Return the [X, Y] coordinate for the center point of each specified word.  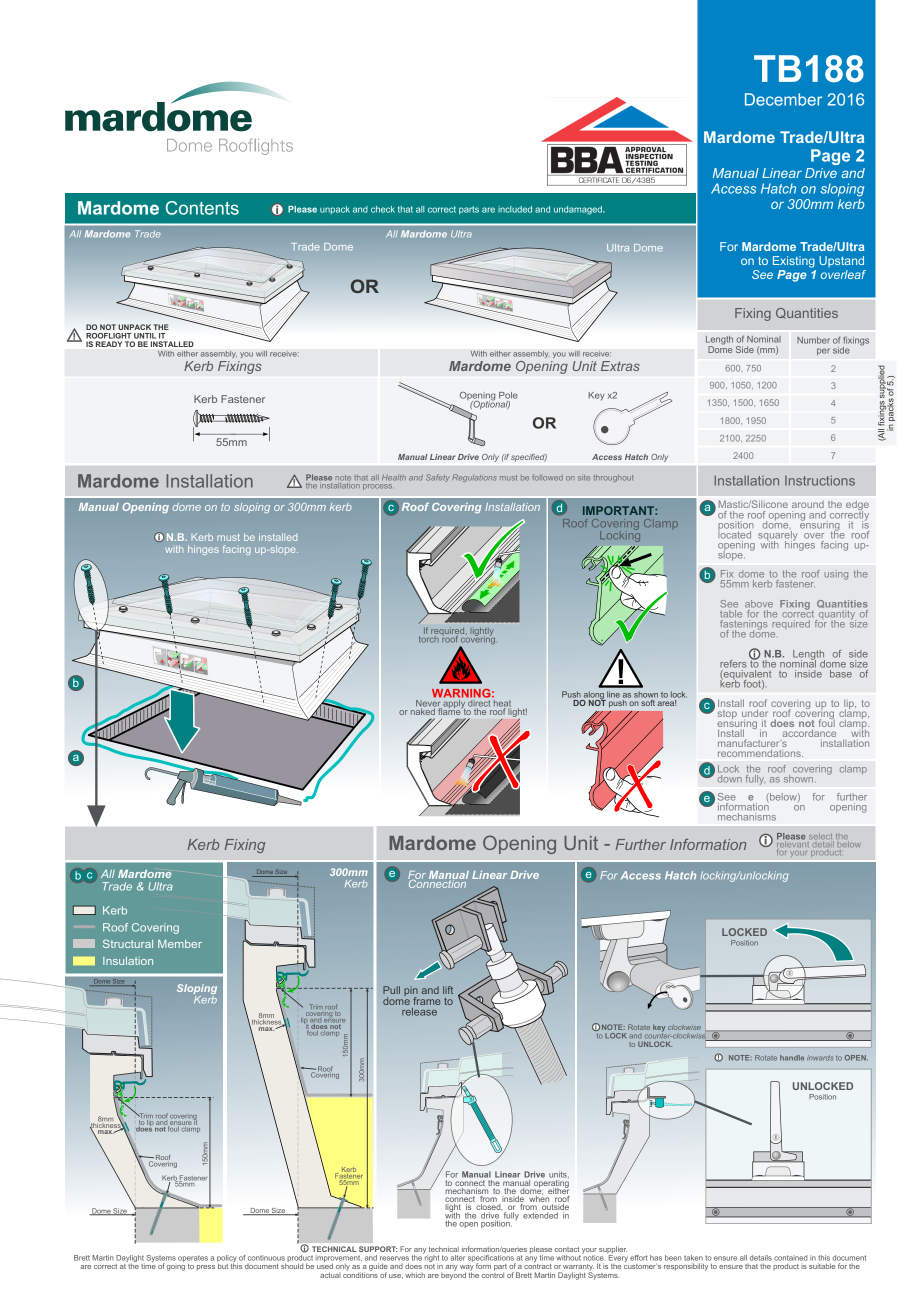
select [821, 837]
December [783, 99]
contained [790, 1258]
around [808, 504]
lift [448, 990]
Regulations [474, 478]
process [377, 487]
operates [193, 1258]
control [493, 1274]
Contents [202, 208]
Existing [794, 262]
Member [180, 944]
